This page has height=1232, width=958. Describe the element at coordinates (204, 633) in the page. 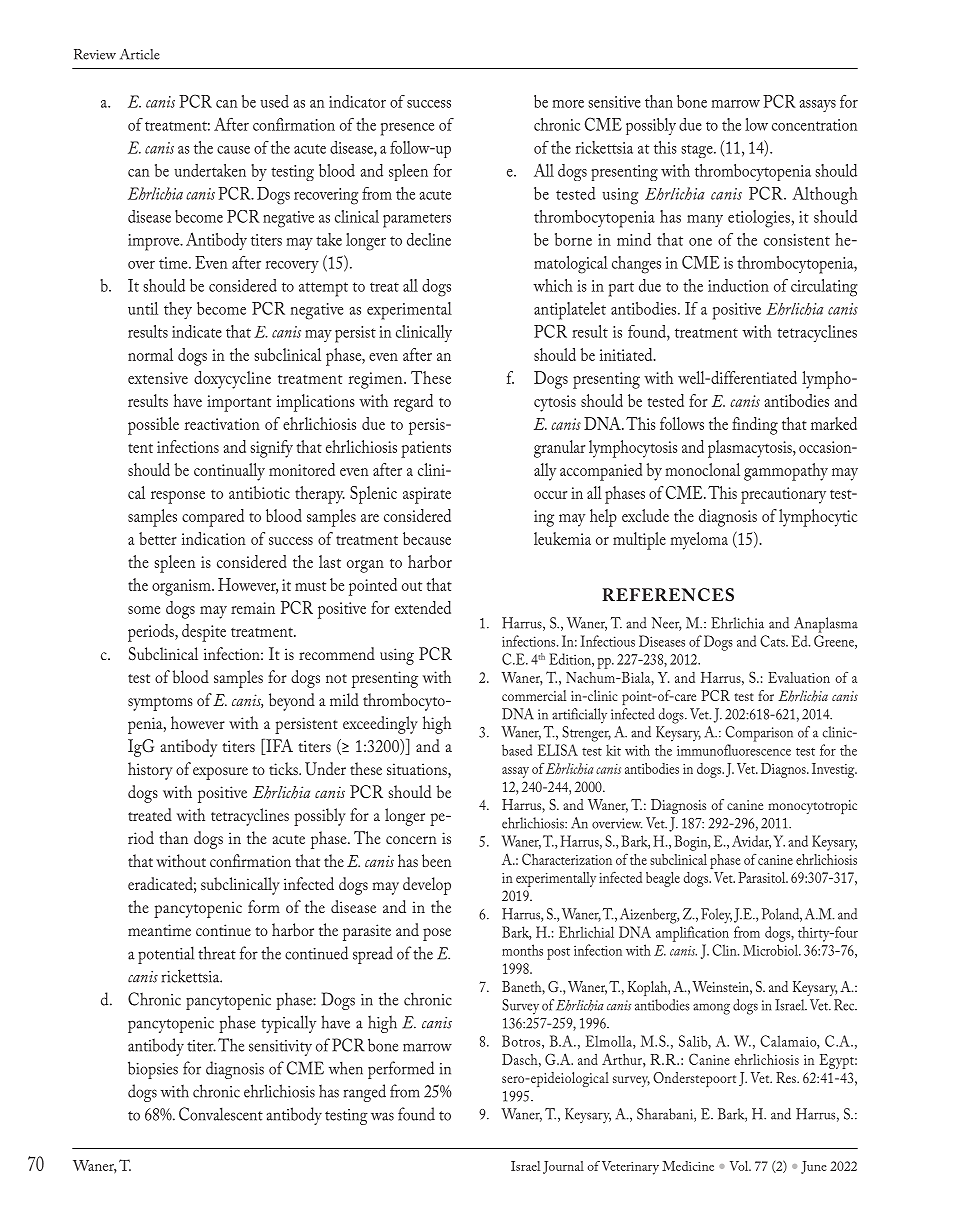

I see `despite` at that location.
